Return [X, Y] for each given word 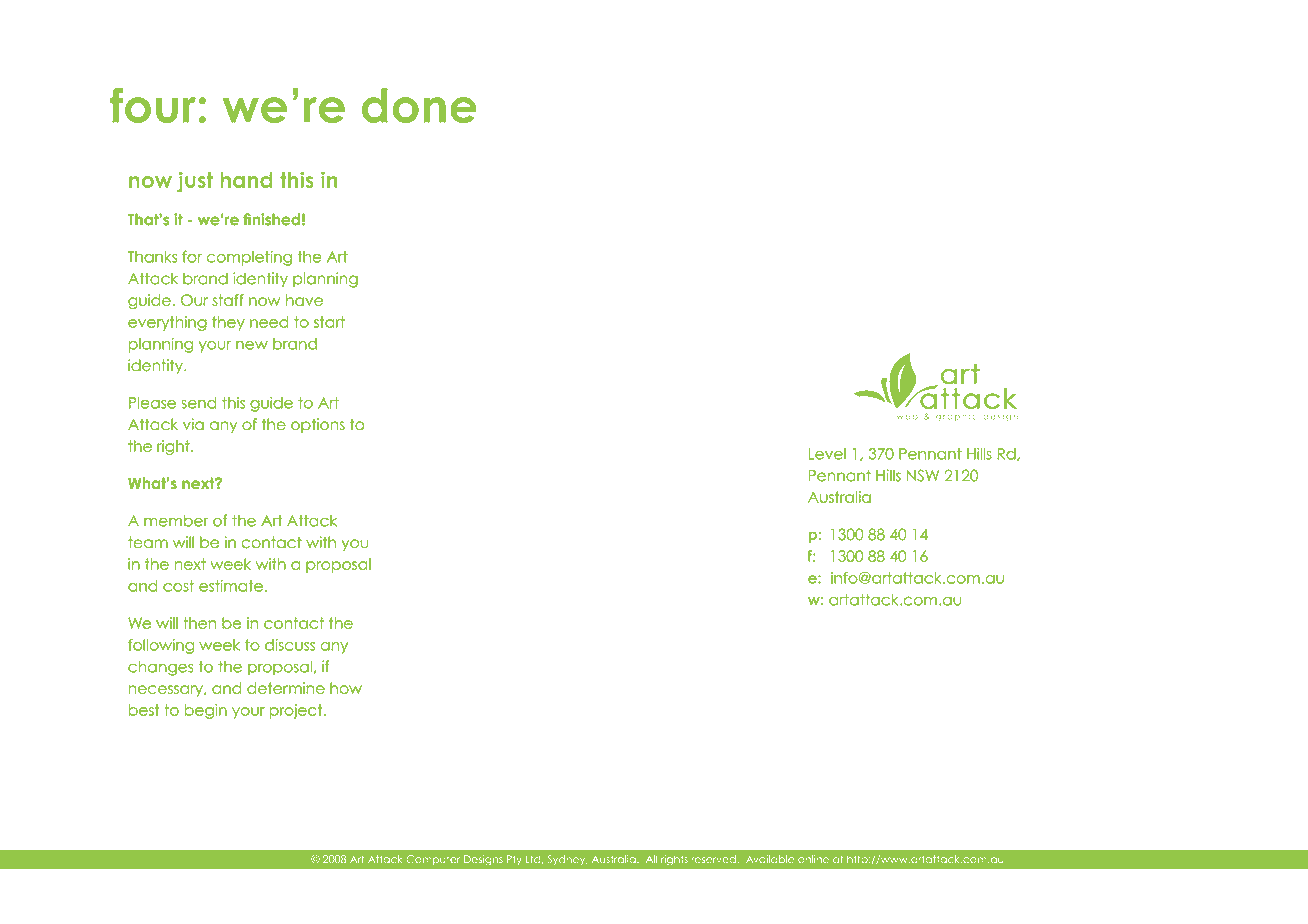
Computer [433, 860]
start [329, 322]
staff [228, 300]
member [176, 520]
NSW [923, 475]
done [419, 105]
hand [246, 180]
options [318, 425]
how [346, 688]
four [153, 105]
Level [827, 454]
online [813, 859]
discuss [290, 645]
